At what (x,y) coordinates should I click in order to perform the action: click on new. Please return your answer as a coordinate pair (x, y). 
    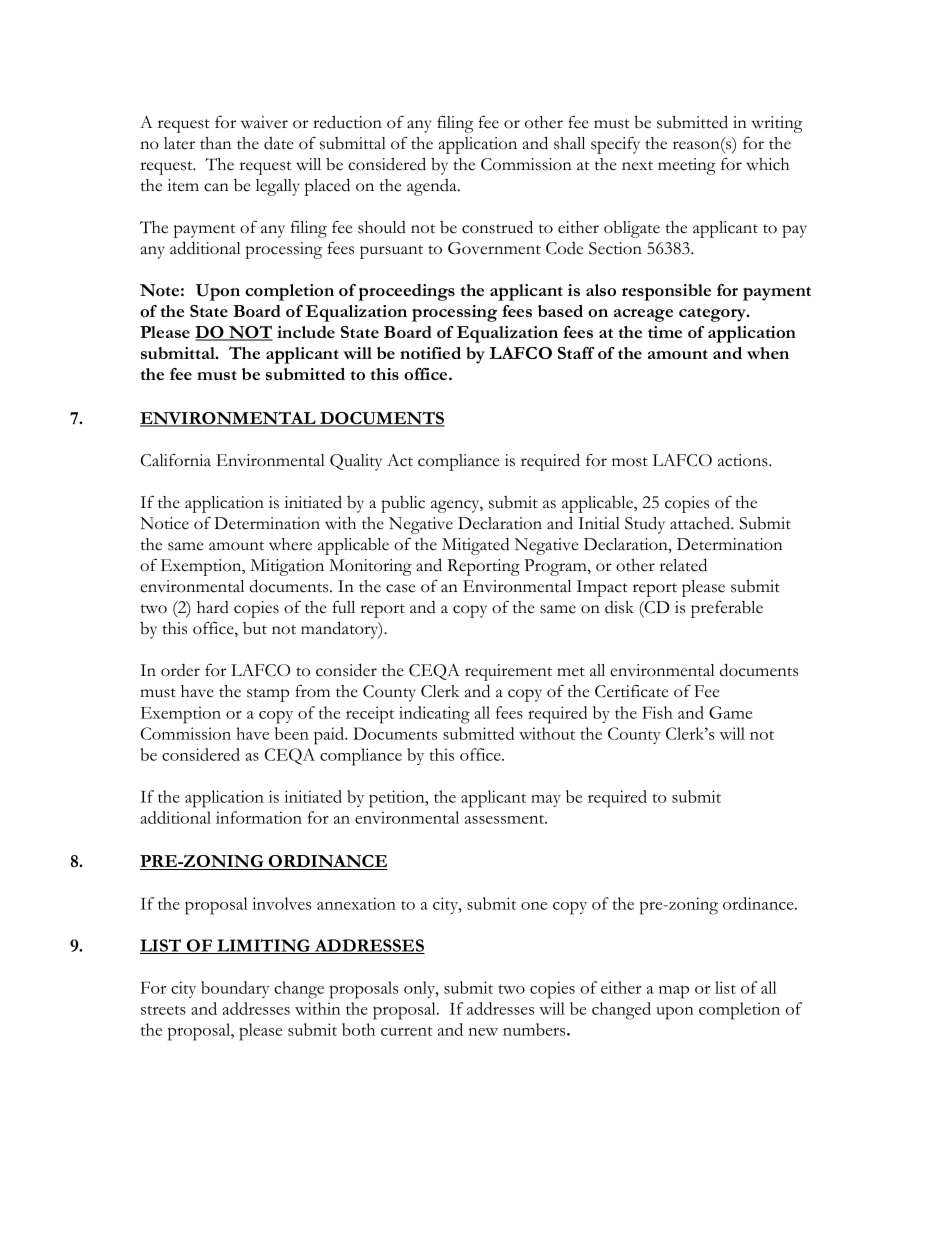
    Looking at the image, I should click on (483, 1032).
